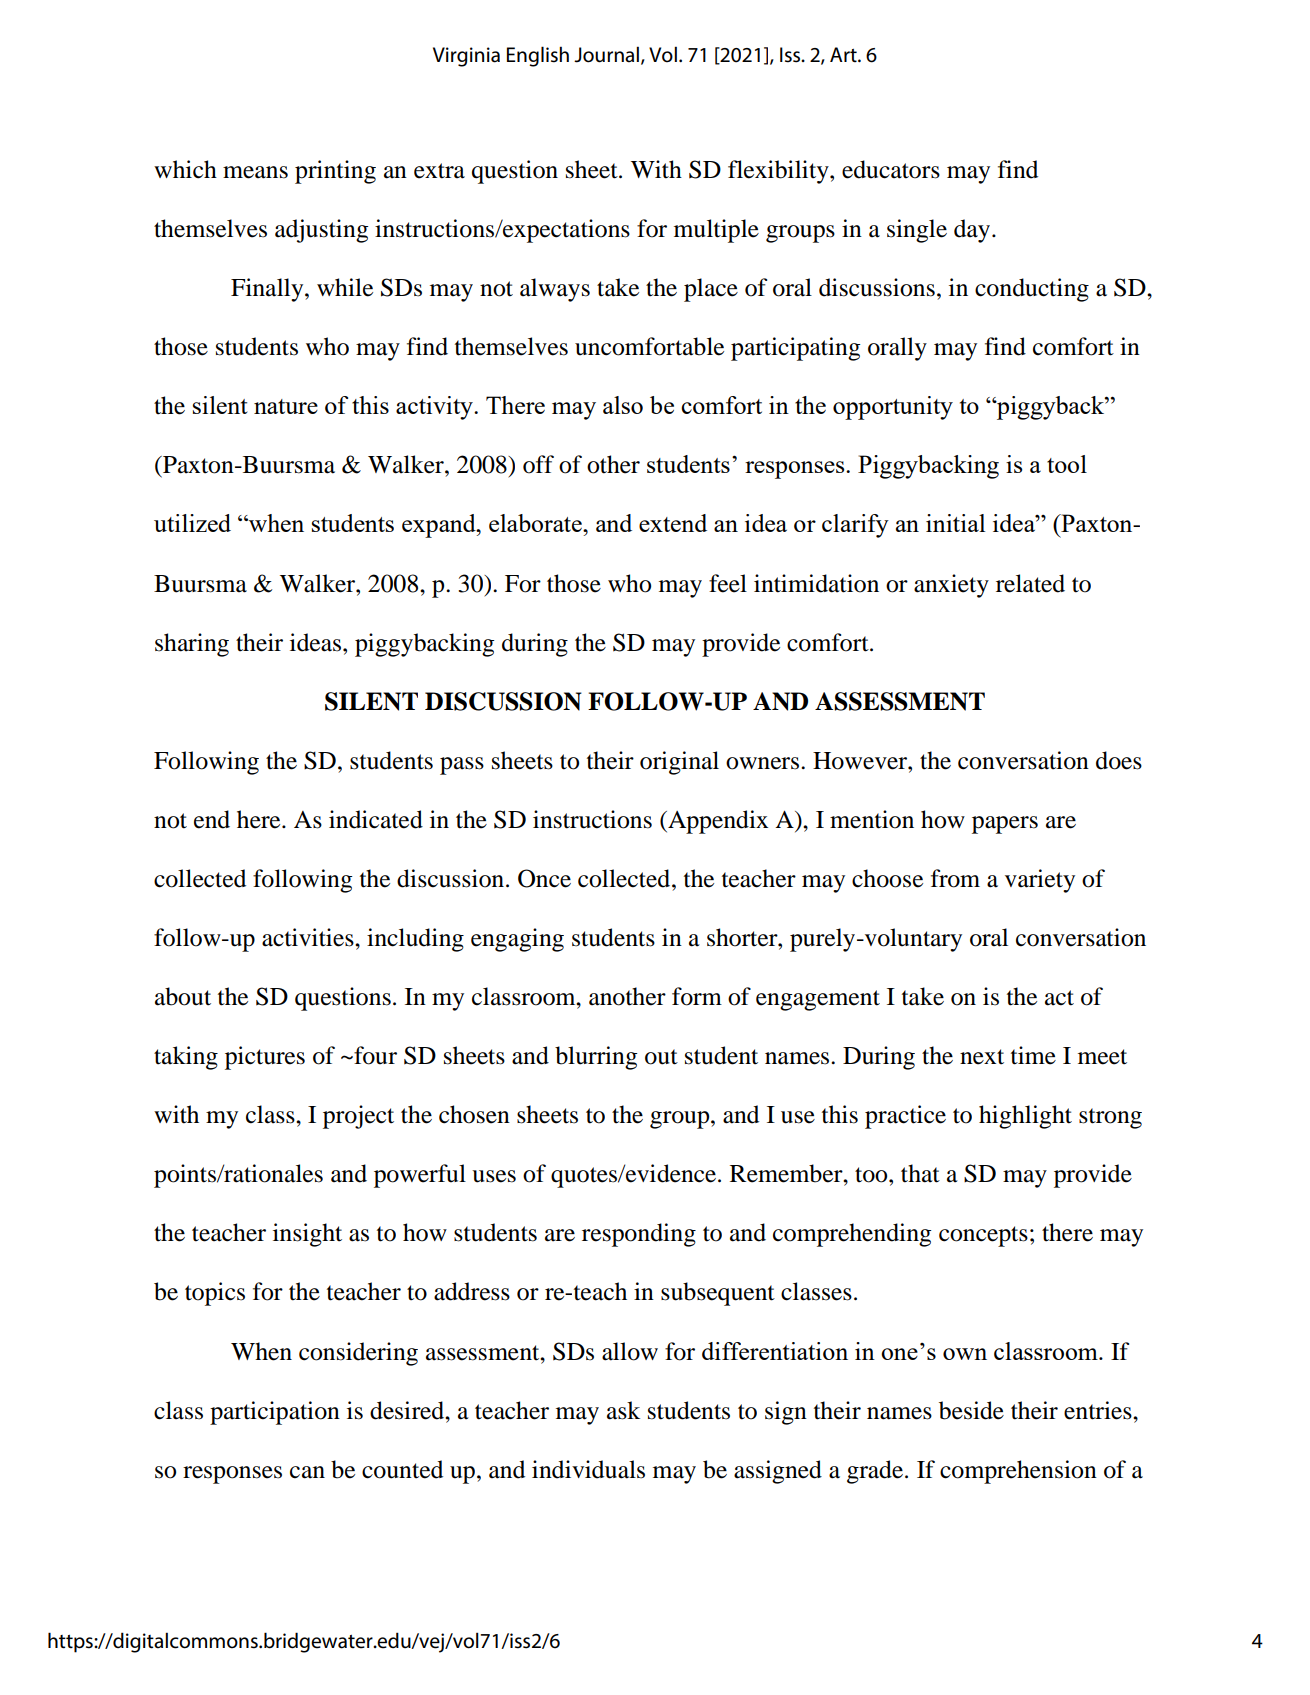 The image size is (1310, 1695). What do you see at coordinates (1040, 881) in the image?
I see `variety` at bounding box center [1040, 881].
